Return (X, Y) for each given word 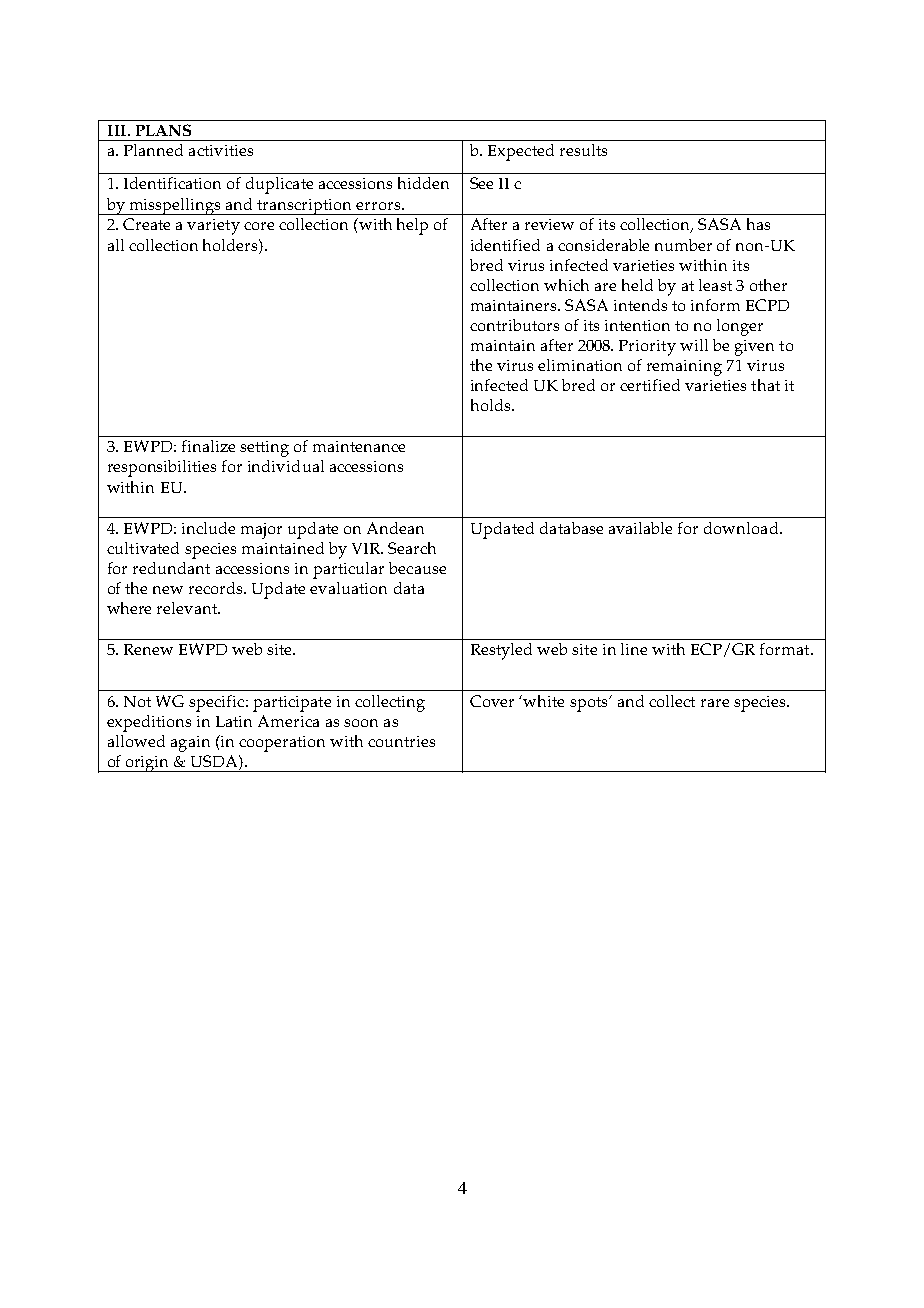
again (190, 744)
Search (412, 548)
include (208, 528)
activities (221, 150)
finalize (208, 446)
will (694, 345)
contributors (514, 325)
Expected (521, 152)
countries (401, 741)
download (742, 528)
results (583, 150)
